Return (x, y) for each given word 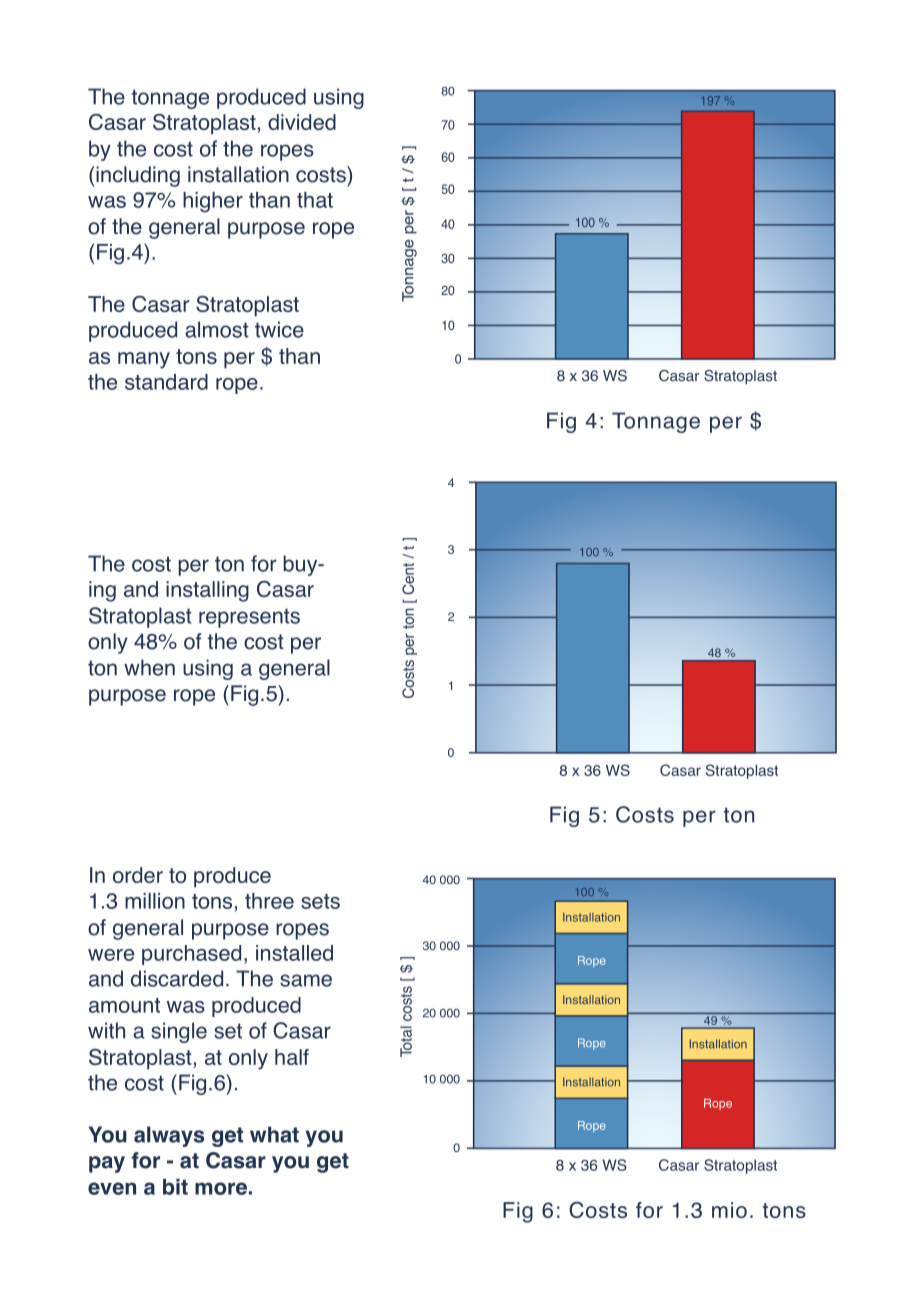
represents (249, 618)
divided (302, 122)
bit (175, 1186)
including (138, 176)
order (138, 875)
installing (207, 591)
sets (320, 901)
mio (729, 1210)
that (315, 200)
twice (279, 329)
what (274, 1134)
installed (294, 953)
